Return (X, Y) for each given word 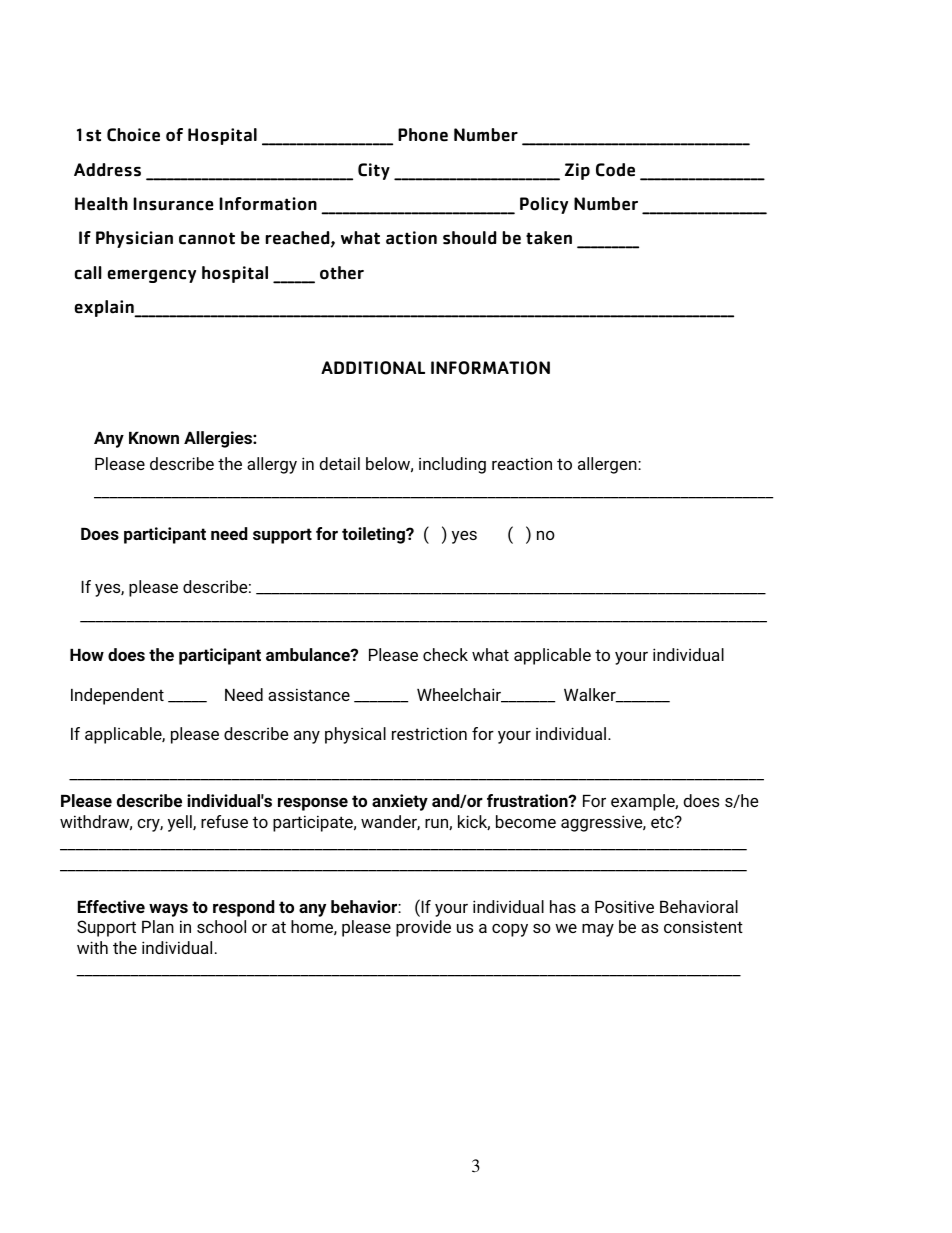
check (445, 654)
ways (168, 910)
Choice (133, 135)
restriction (429, 733)
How (87, 655)
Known (154, 438)
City (374, 171)
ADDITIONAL (373, 368)
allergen (608, 465)
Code (615, 170)
